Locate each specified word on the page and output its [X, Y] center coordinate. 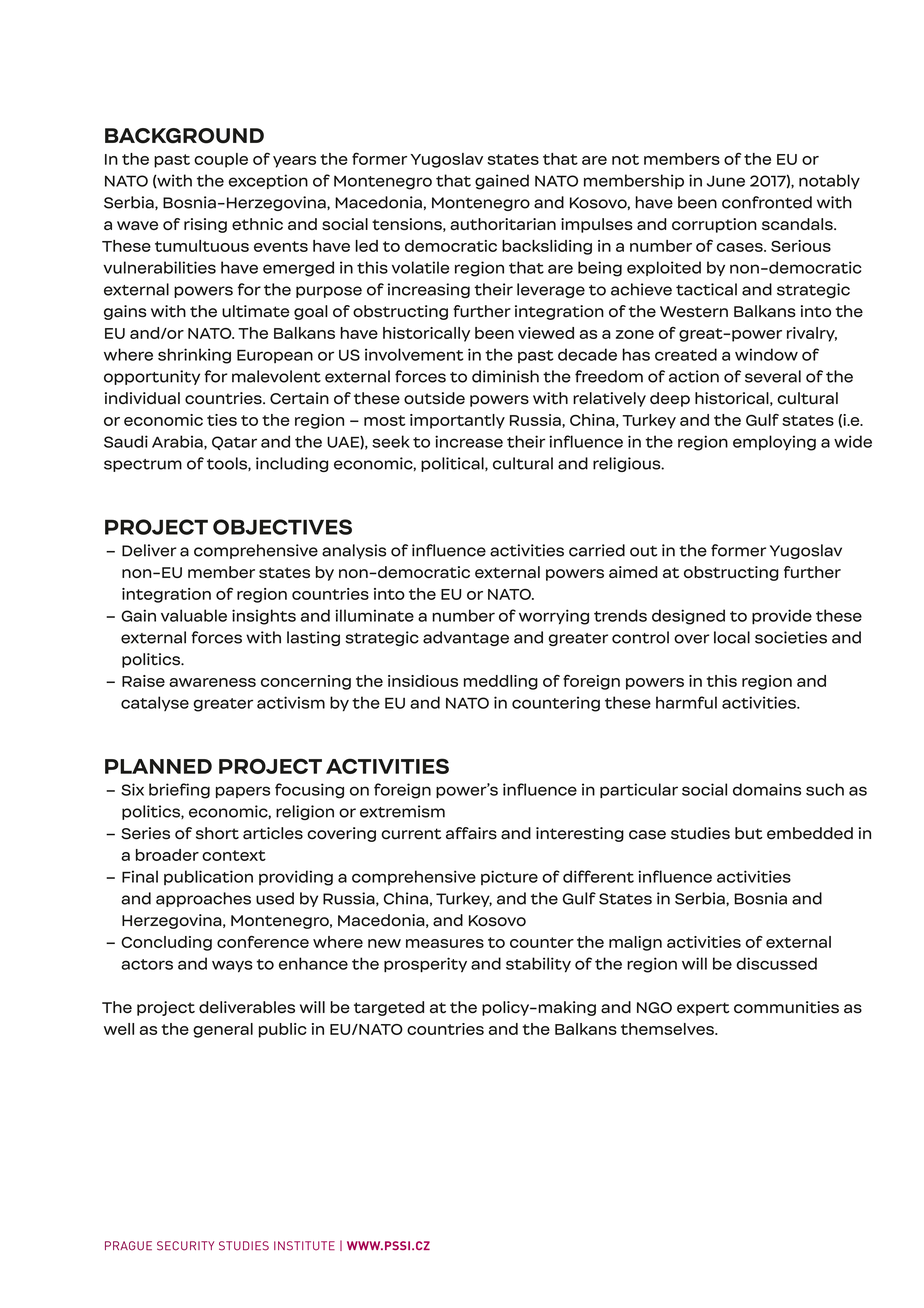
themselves [668, 1029]
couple [221, 160]
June [726, 181]
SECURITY [185, 1246]
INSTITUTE [304, 1246]
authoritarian [503, 224]
